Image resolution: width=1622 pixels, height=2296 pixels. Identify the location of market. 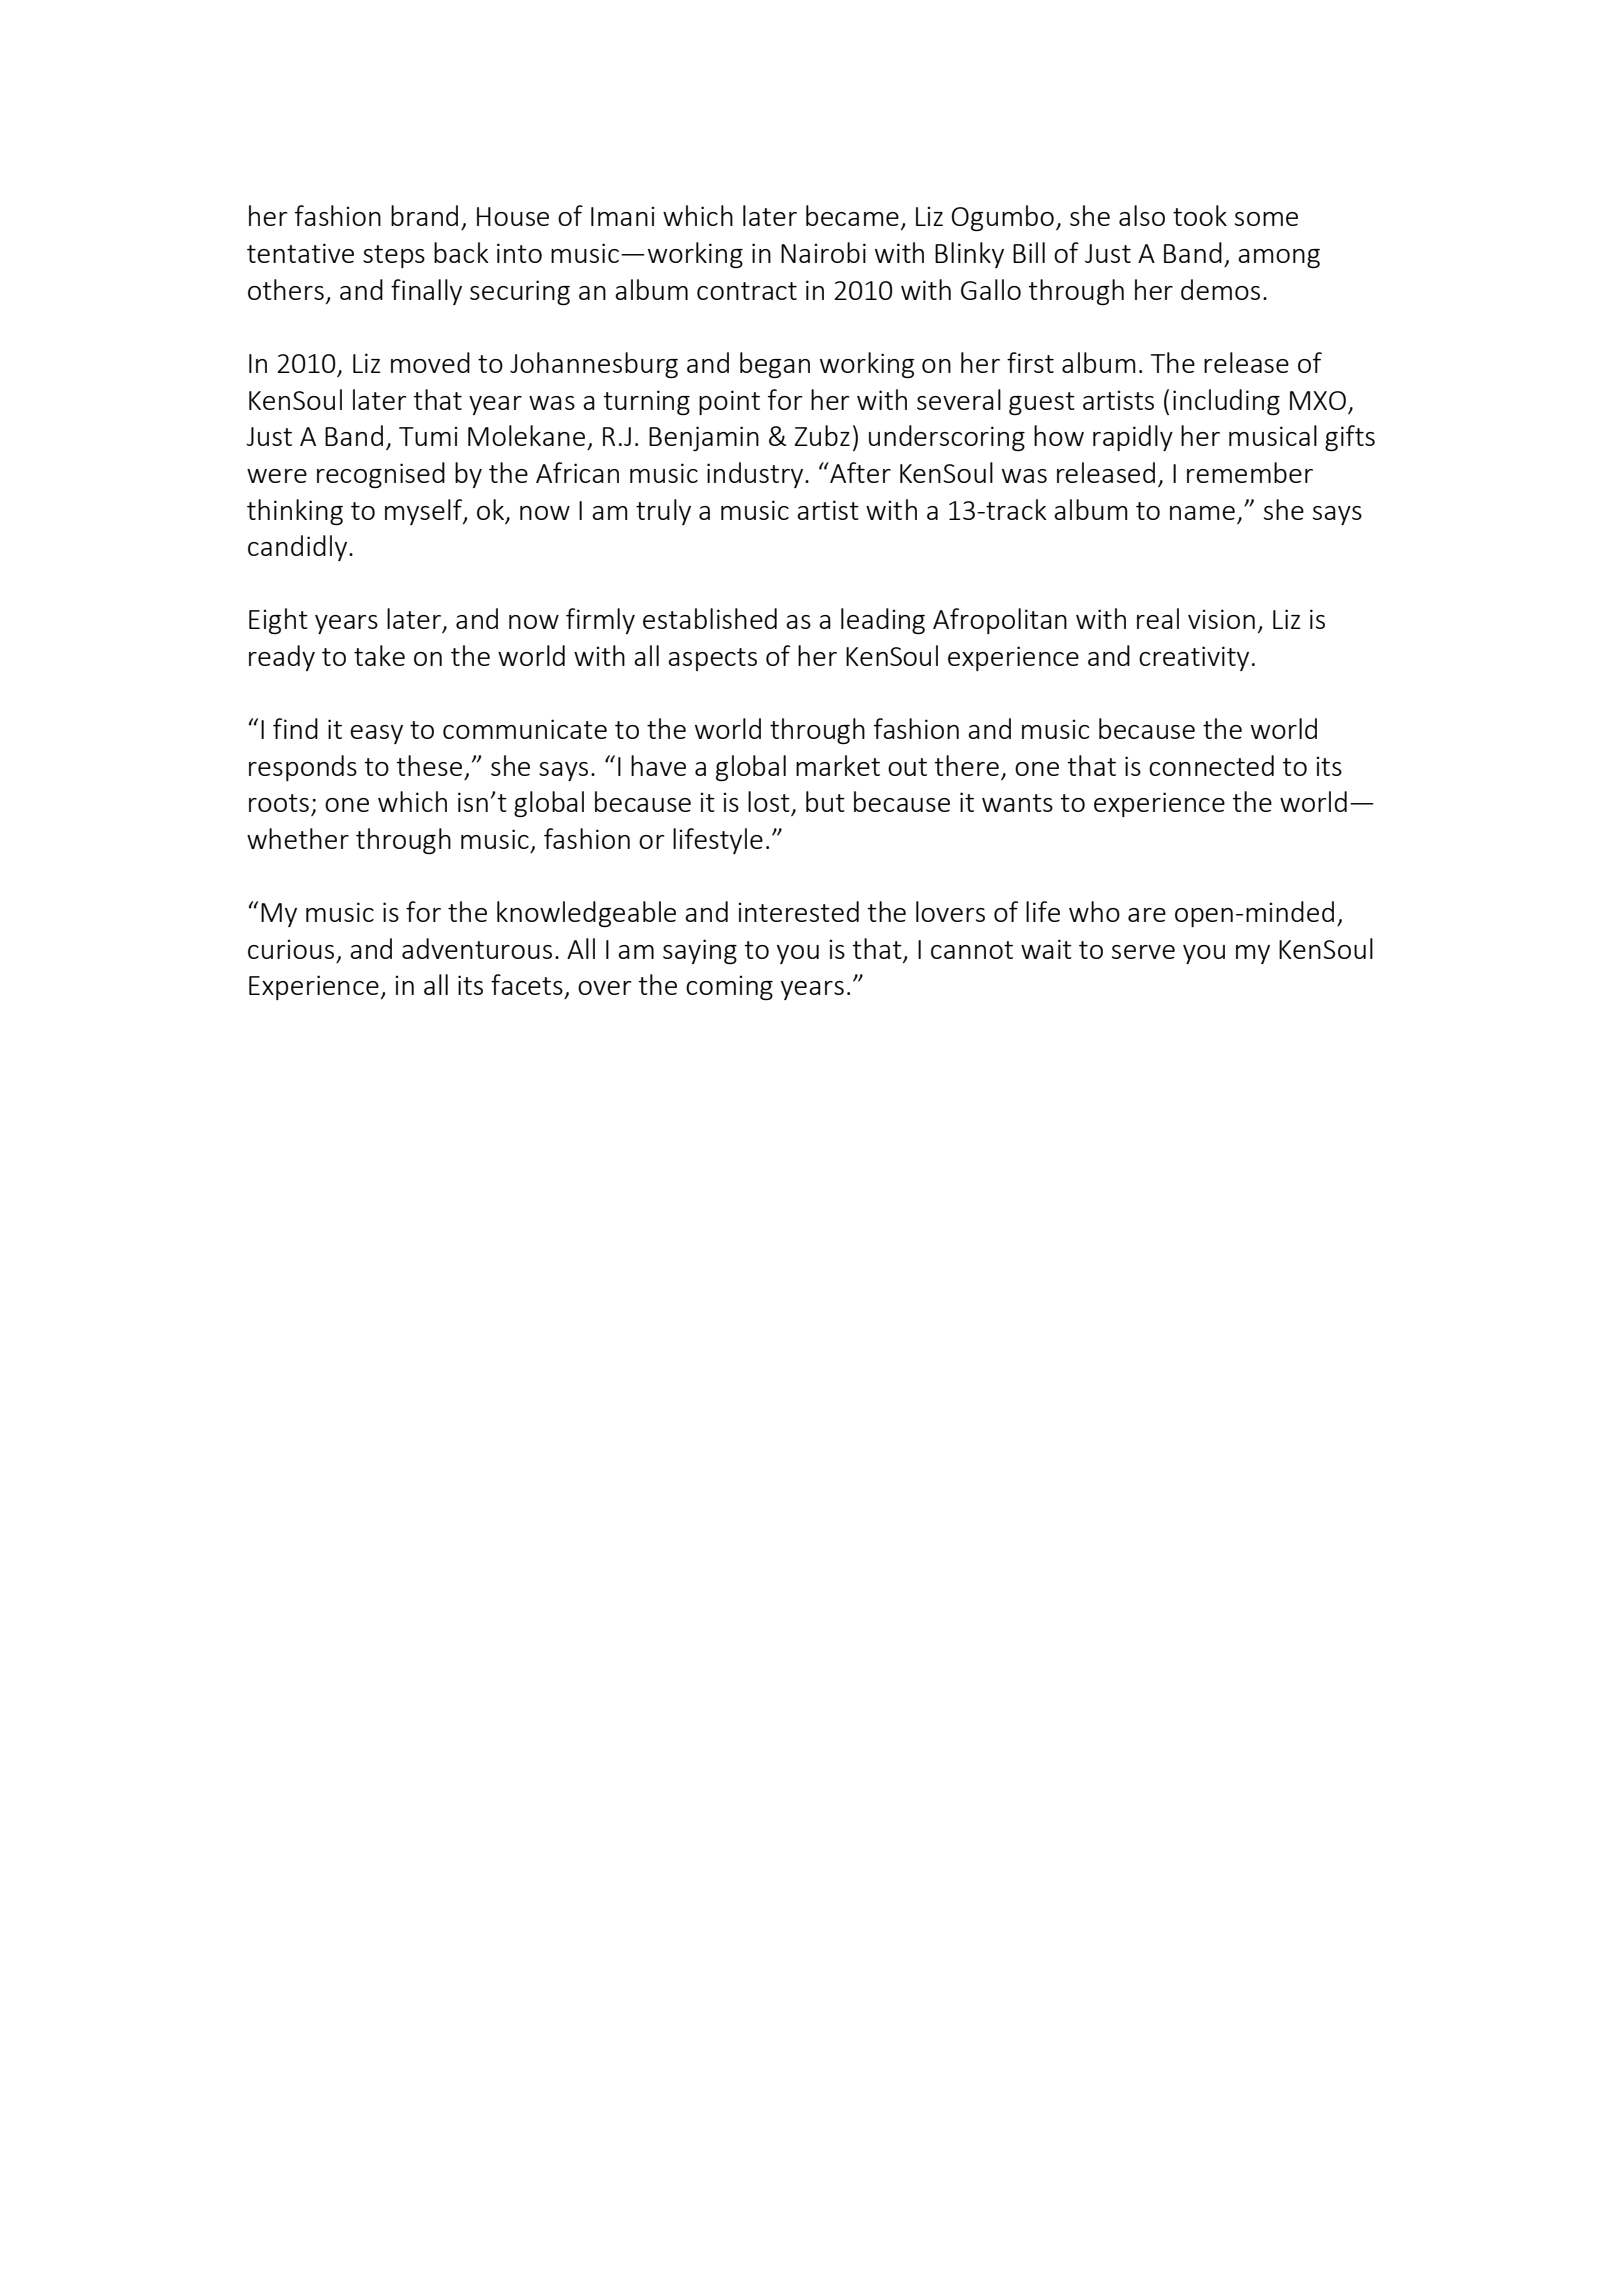
(838, 765).
